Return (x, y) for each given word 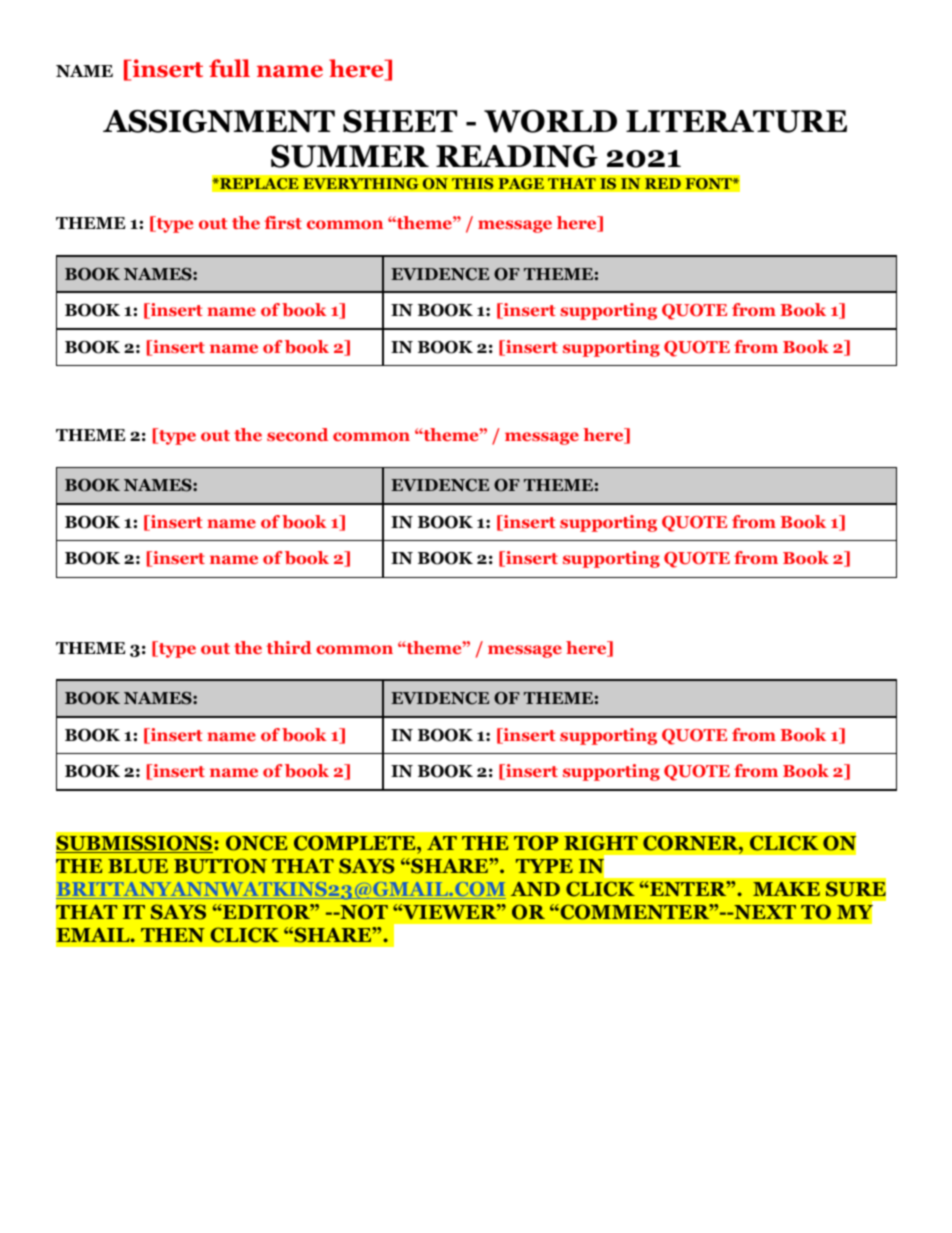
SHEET (400, 121)
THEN (173, 935)
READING (517, 156)
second (297, 434)
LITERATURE (736, 121)
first (283, 222)
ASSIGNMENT (219, 121)
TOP (536, 843)
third (289, 647)
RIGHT (601, 843)
